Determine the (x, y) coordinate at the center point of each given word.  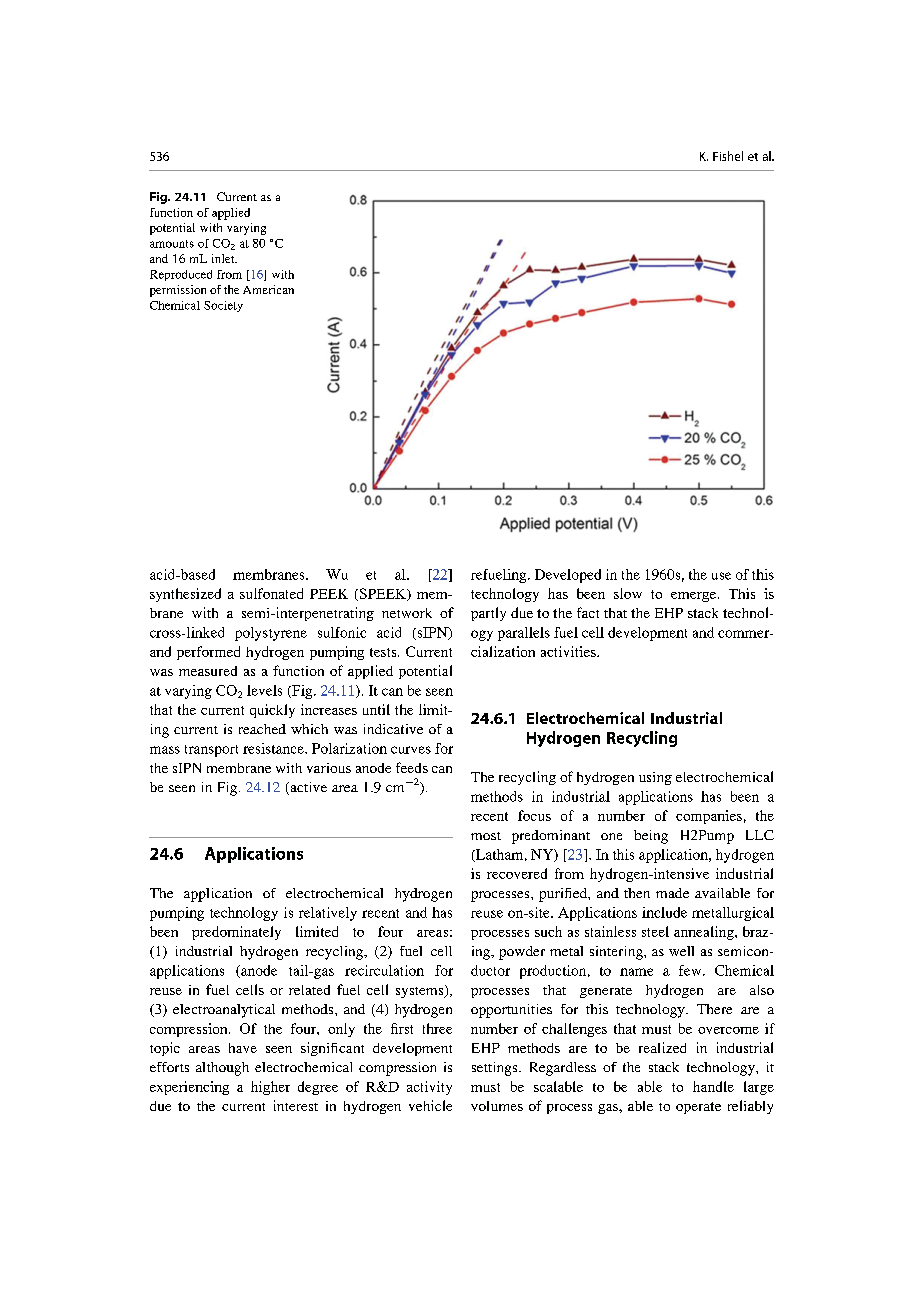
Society (223, 306)
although (222, 1069)
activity (429, 1088)
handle (713, 1086)
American (268, 289)
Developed (568, 576)
